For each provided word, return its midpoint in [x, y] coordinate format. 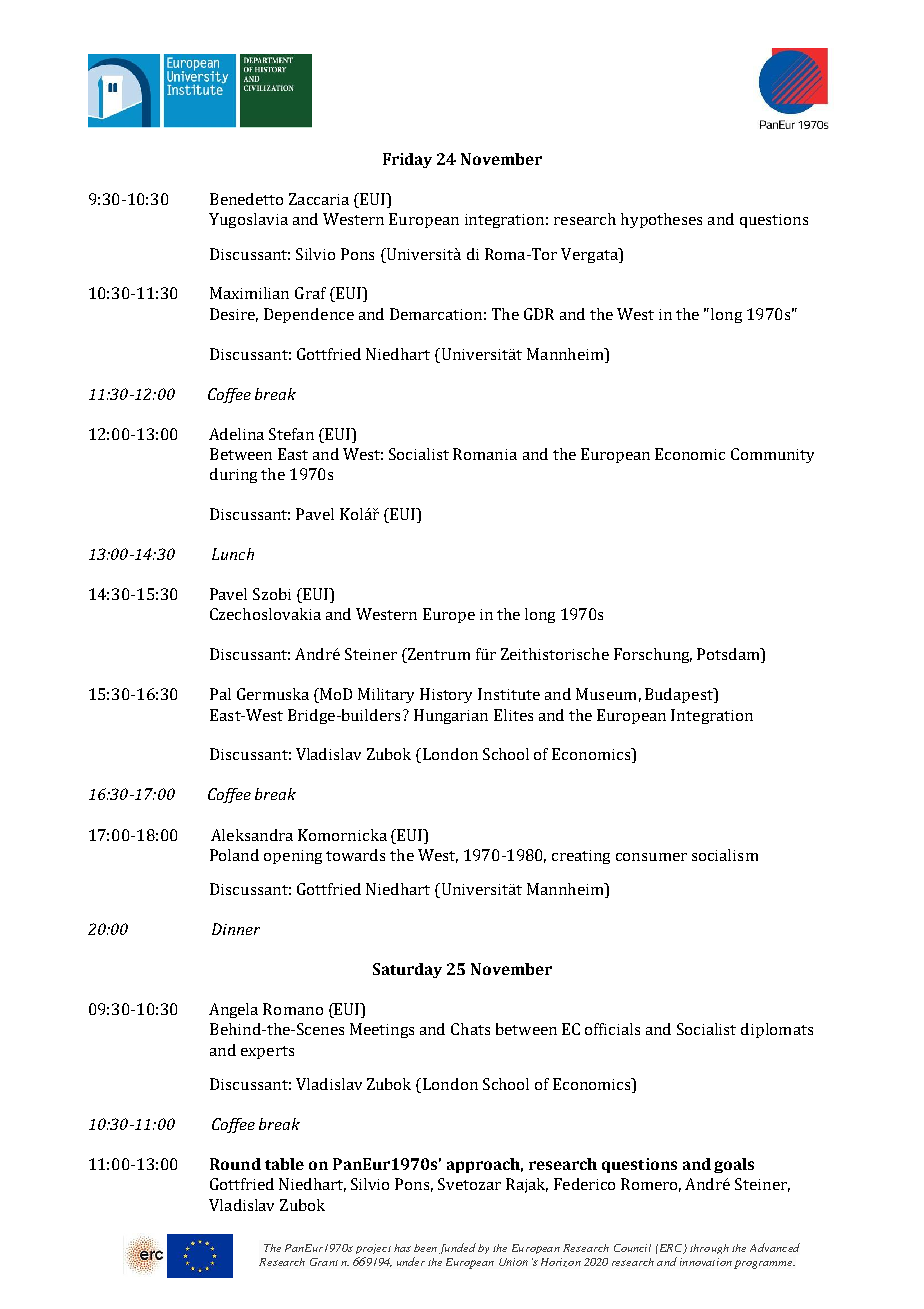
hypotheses [661, 220]
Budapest [680, 695]
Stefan [291, 434]
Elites [513, 715]
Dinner [236, 929]
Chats [470, 1029]
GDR [539, 314]
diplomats [777, 1030]
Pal [220, 694]
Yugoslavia [248, 220]
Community [772, 455]
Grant [324, 1262]
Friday [407, 160]
